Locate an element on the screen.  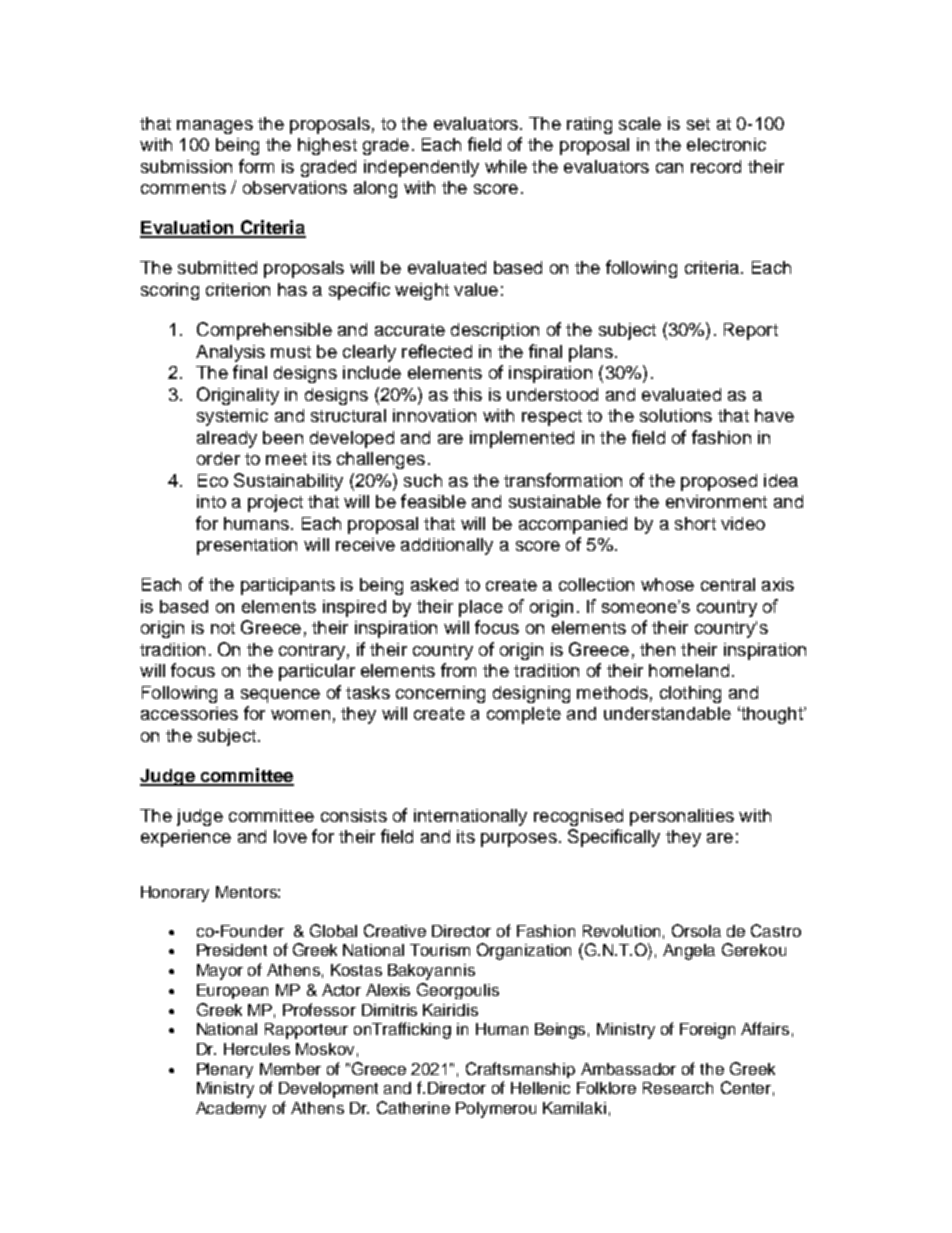
Plenary is located at coordinates (225, 1070).
